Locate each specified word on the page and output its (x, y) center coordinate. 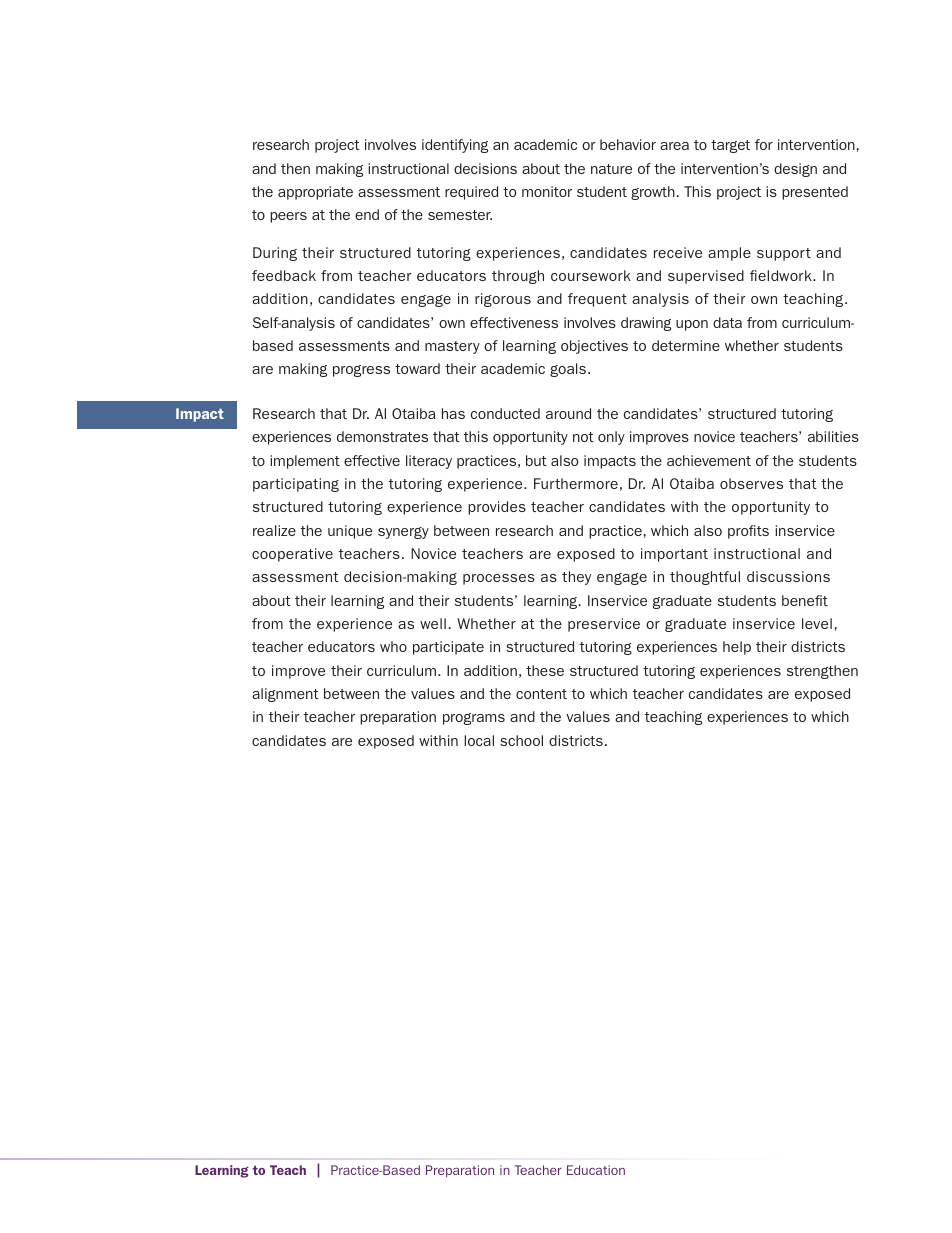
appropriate (315, 193)
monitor (547, 191)
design (795, 170)
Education (596, 1170)
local (479, 740)
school (521, 740)
